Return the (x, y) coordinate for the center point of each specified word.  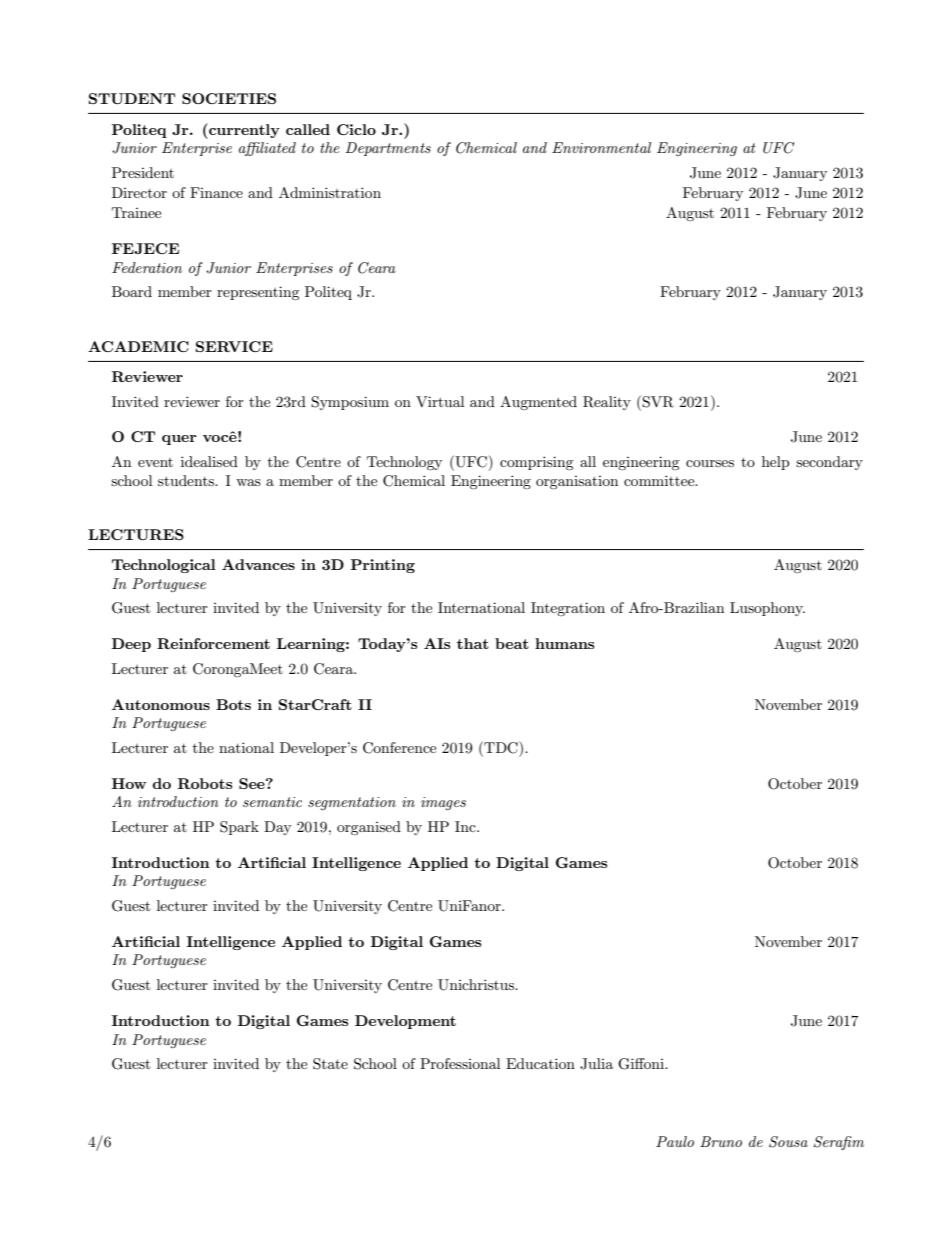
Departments (388, 149)
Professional (460, 1063)
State (330, 1064)
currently (243, 131)
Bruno (721, 1141)
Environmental (601, 147)
